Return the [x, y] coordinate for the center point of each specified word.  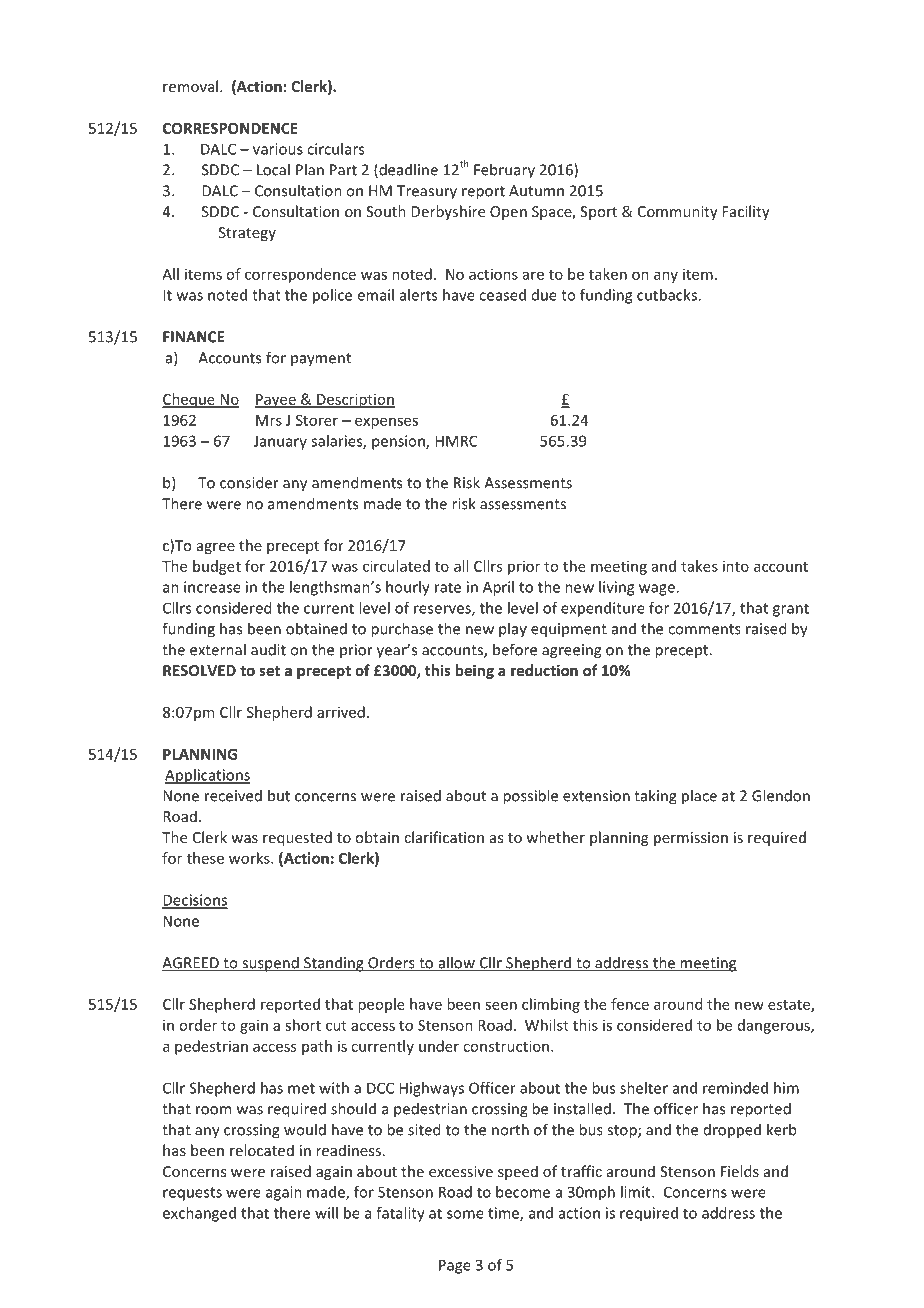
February [504, 171]
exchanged [199, 1214]
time [504, 1214]
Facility [746, 212]
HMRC [456, 441]
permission [691, 839]
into [736, 566]
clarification [444, 837]
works [250, 858]
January [280, 442]
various [278, 149]
